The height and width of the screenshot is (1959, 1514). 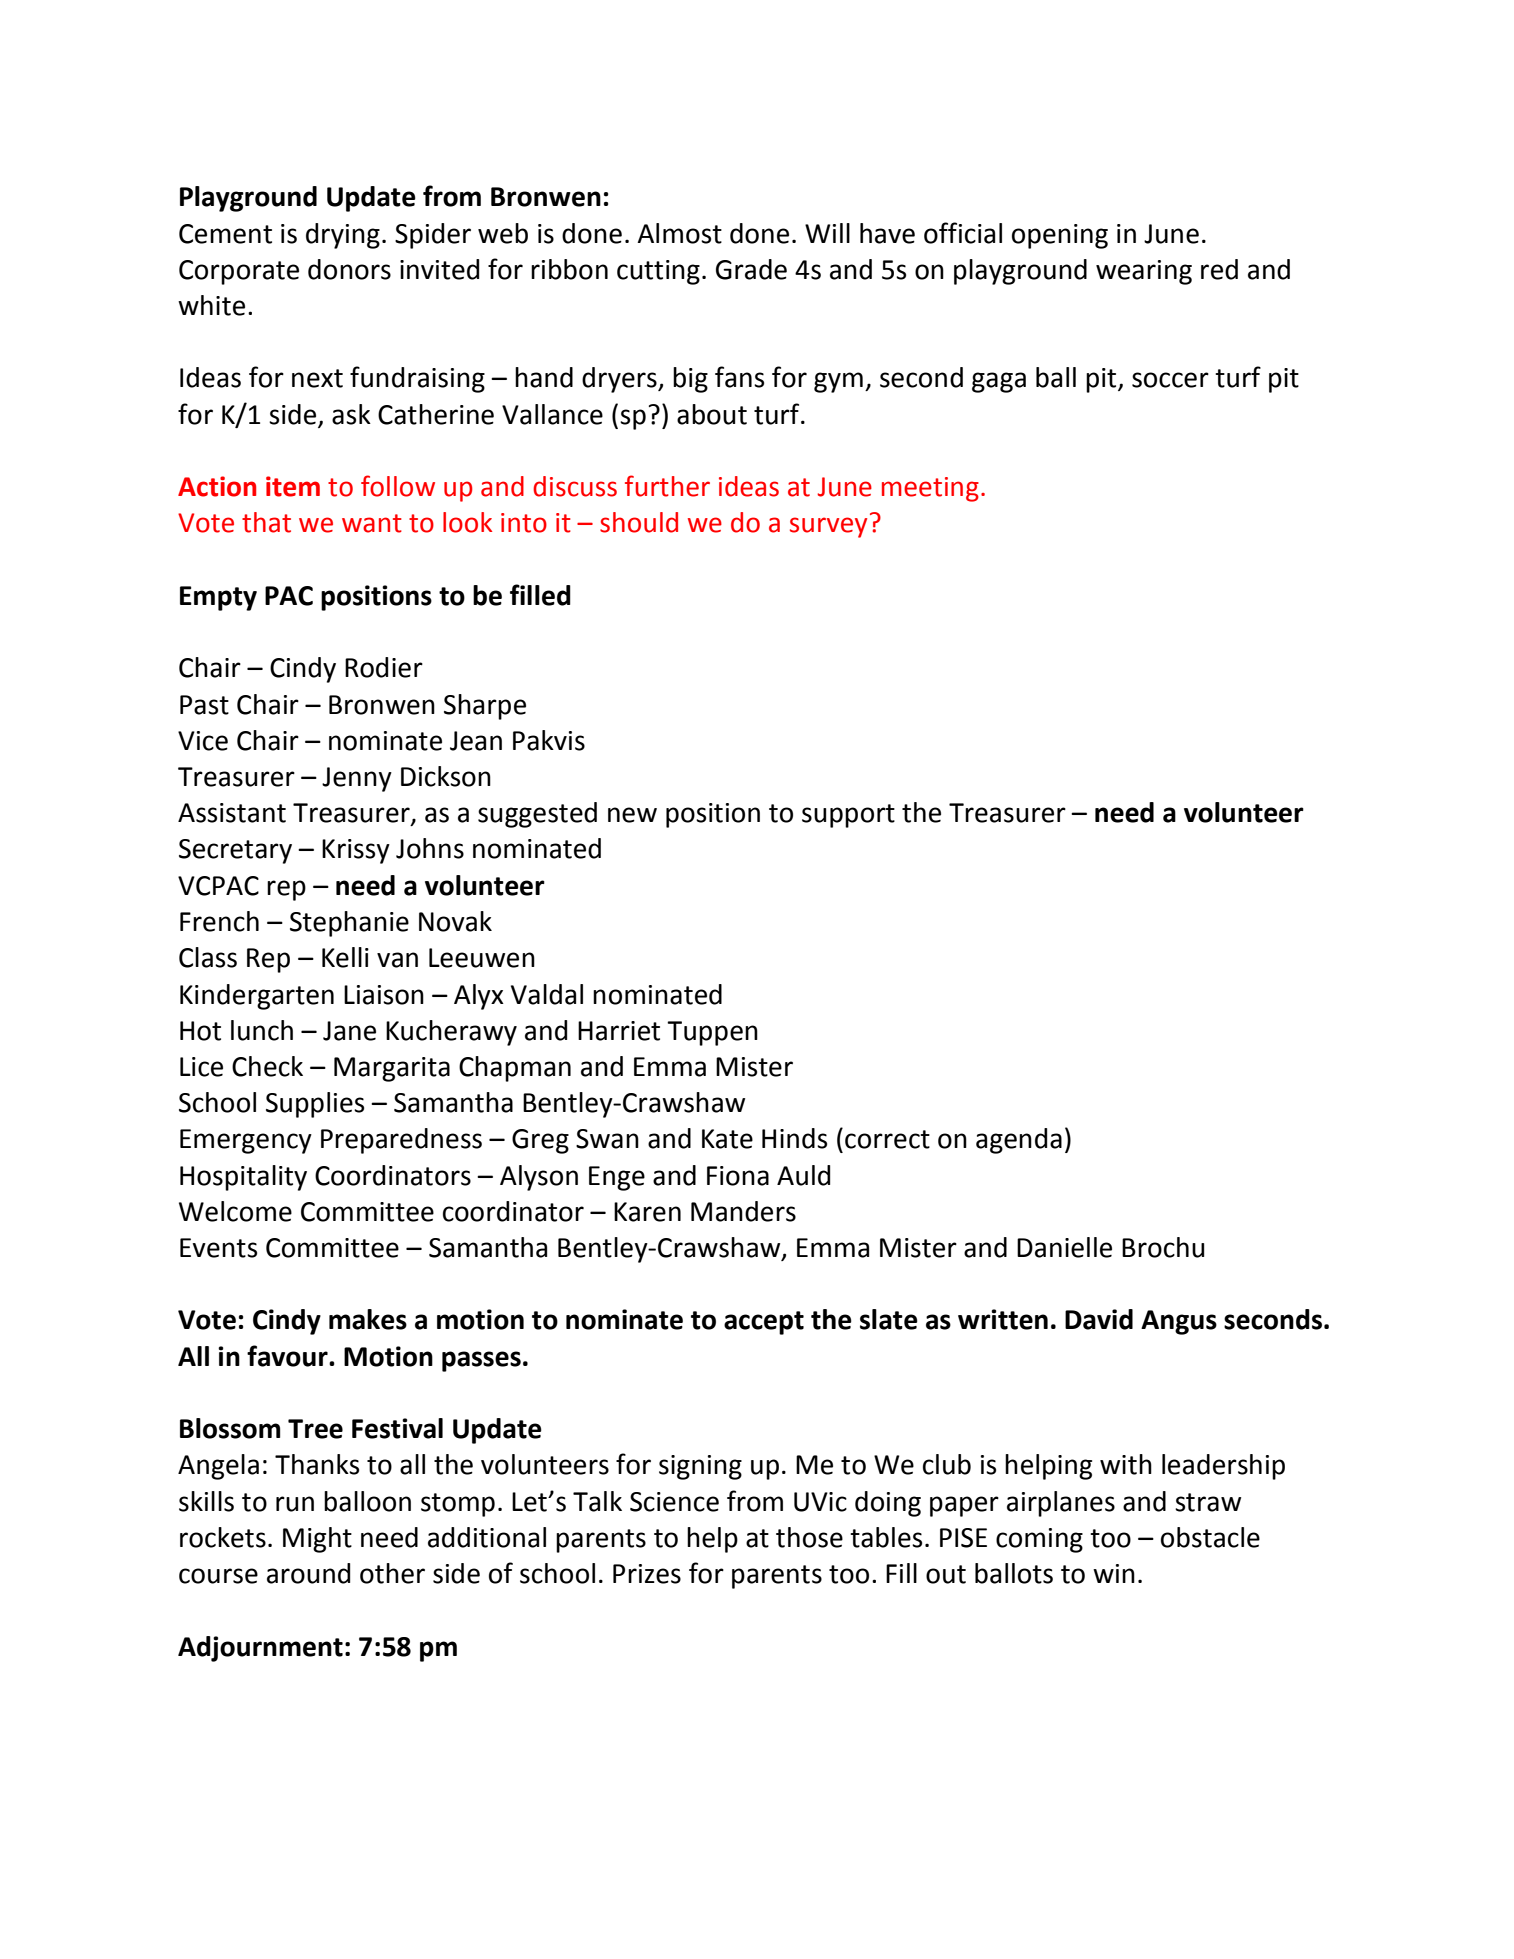 I want to click on Prizes, so click(x=647, y=1574).
